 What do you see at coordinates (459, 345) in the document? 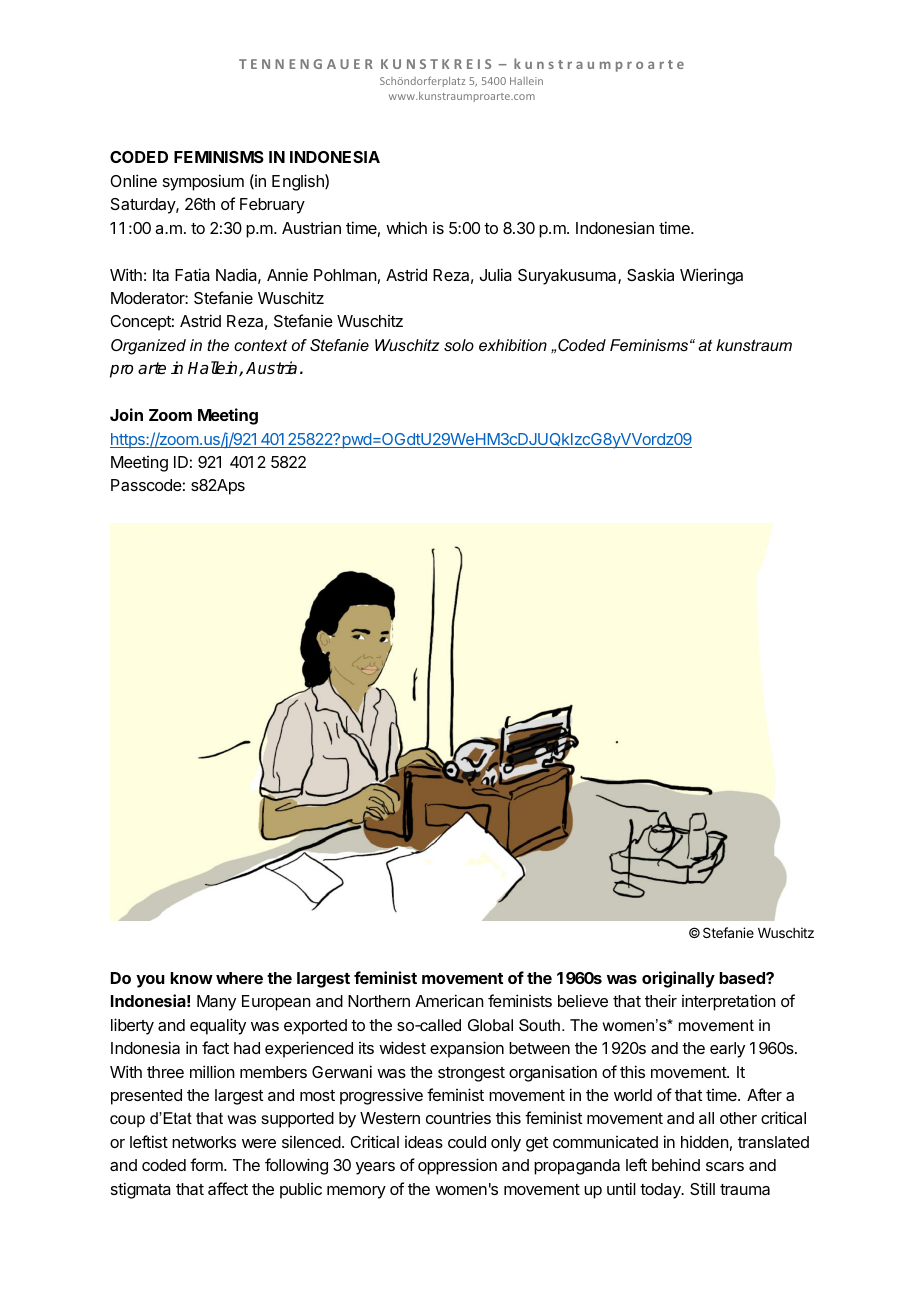
I see `solo` at bounding box center [459, 345].
